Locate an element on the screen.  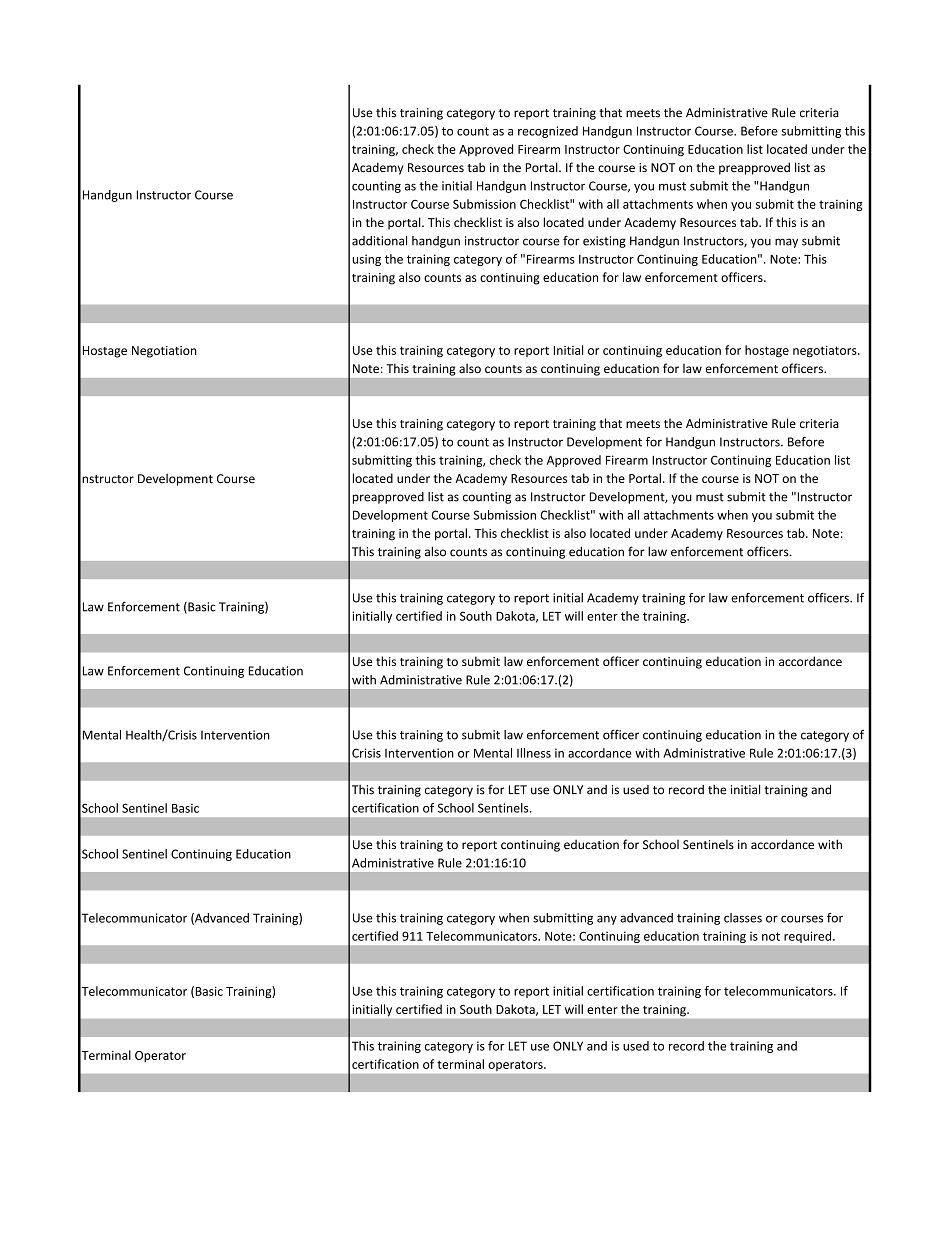
recognized is located at coordinates (548, 132).
